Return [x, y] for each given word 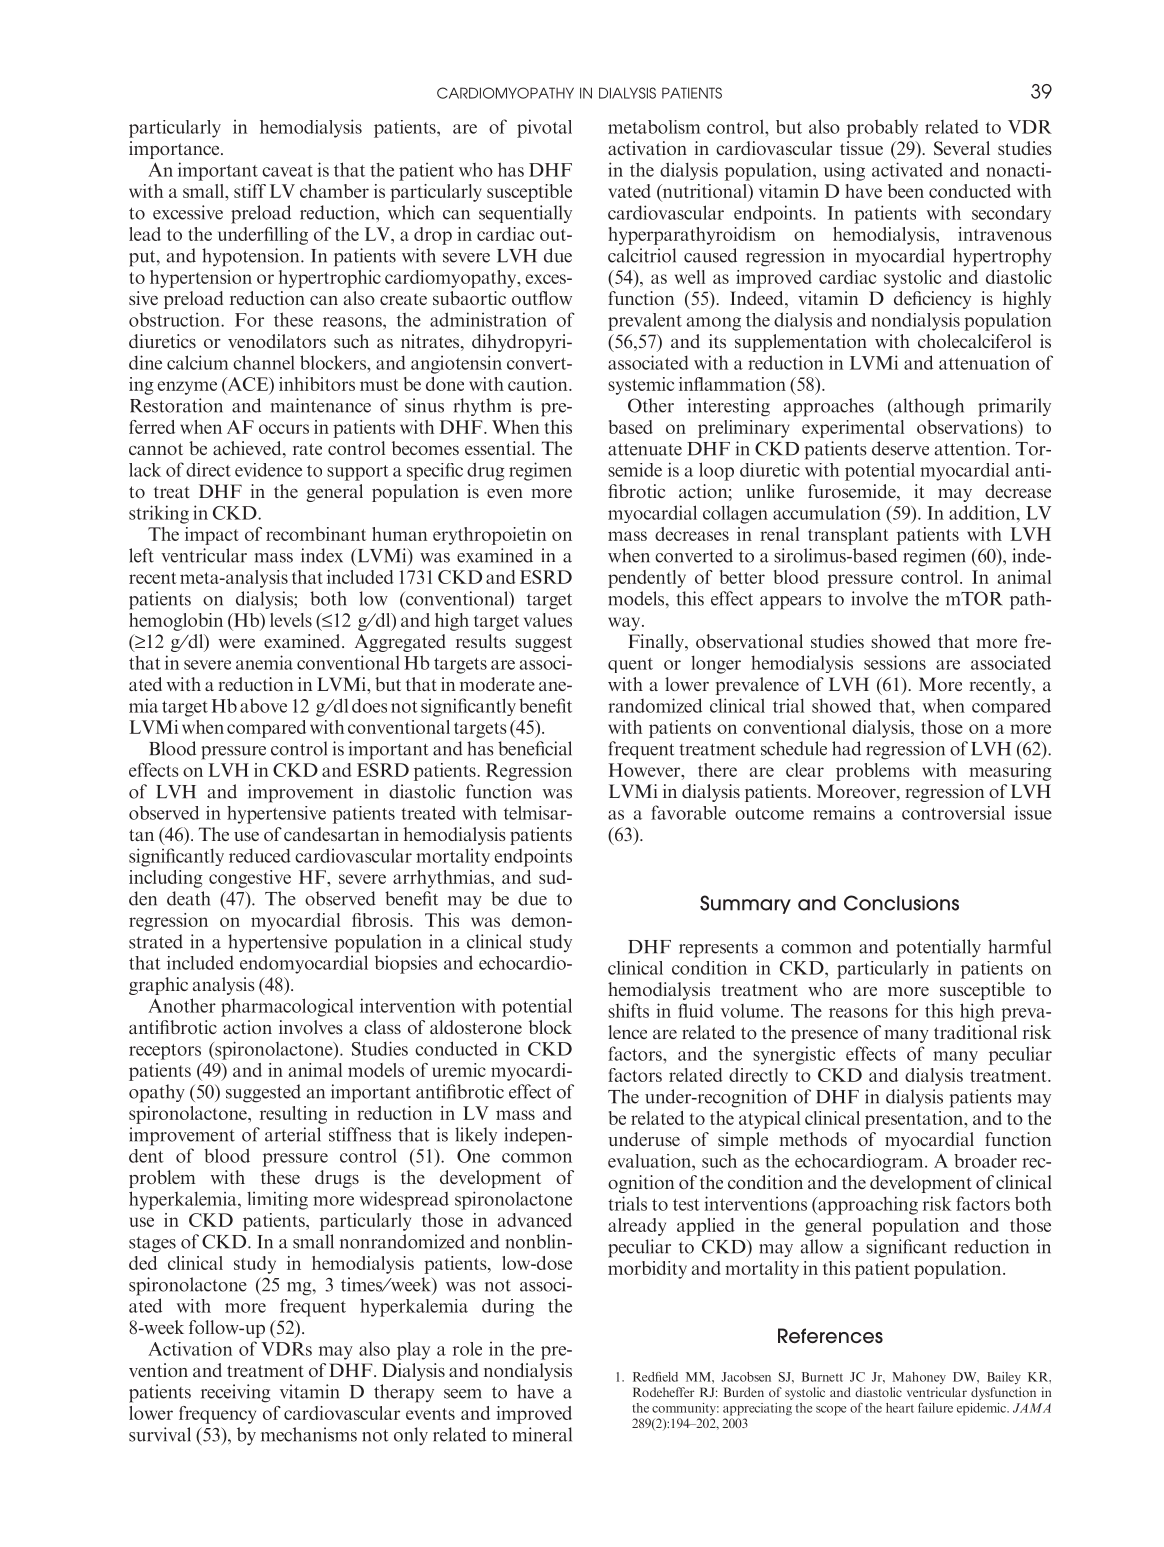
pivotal [544, 128]
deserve [900, 448]
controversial [953, 813]
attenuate [645, 449]
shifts [628, 1010]
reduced [260, 855]
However [646, 770]
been [906, 191]
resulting [293, 1115]
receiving [235, 1393]
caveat [287, 171]
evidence [268, 470]
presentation [915, 1120]
